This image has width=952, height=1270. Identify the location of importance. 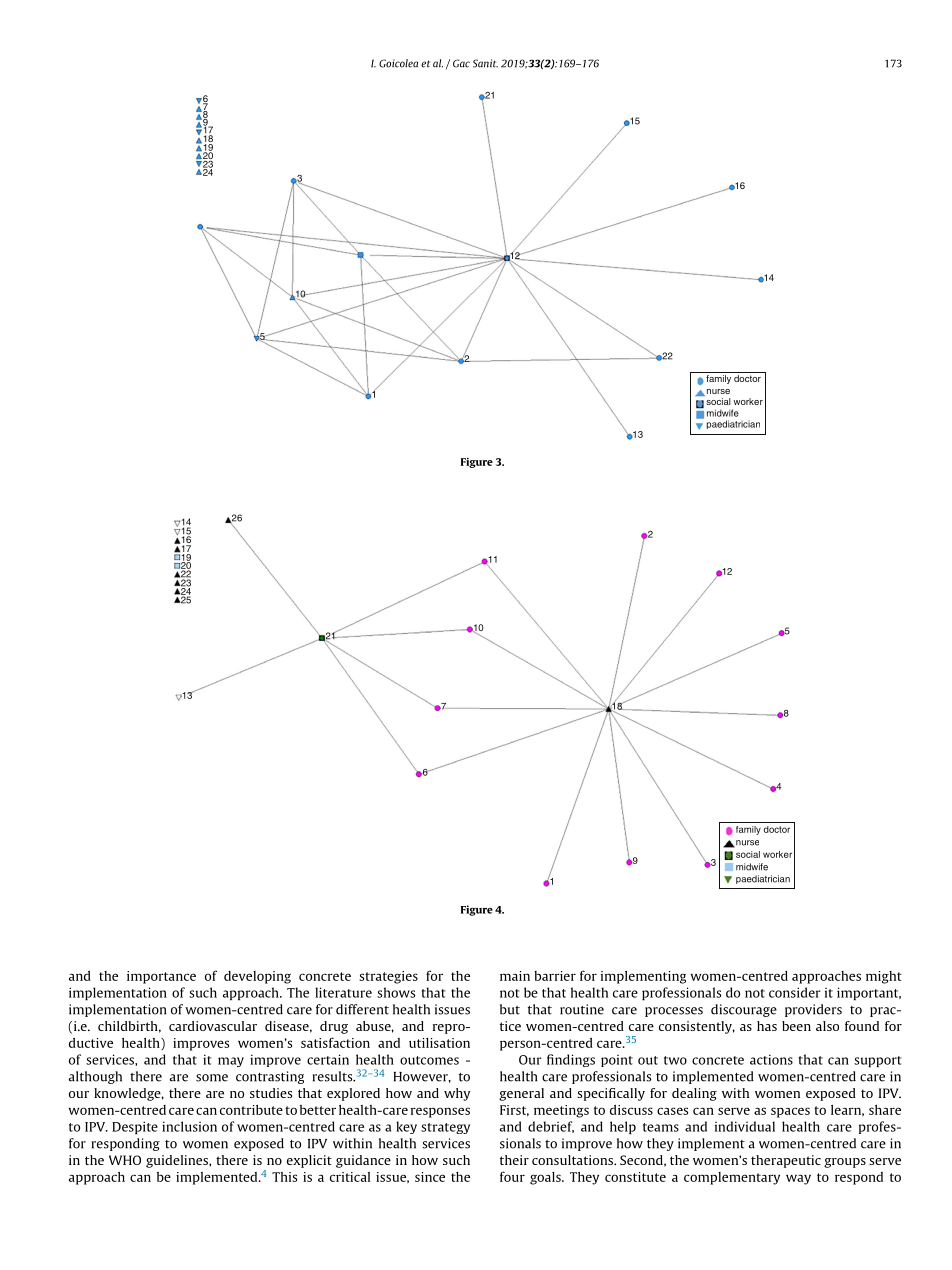
(161, 977).
